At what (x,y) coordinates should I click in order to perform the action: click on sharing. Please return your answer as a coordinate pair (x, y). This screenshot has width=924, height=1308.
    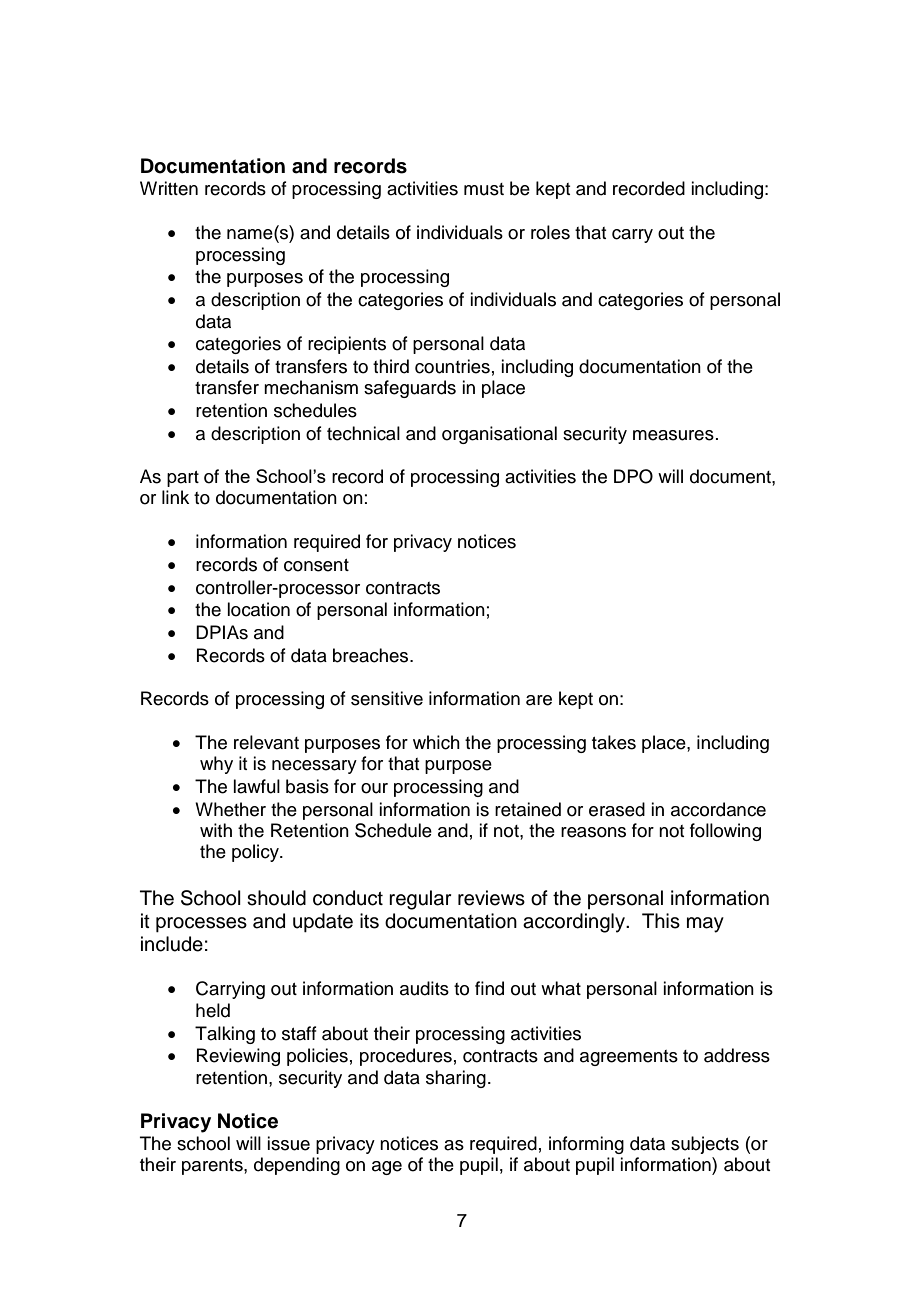
    Looking at the image, I should click on (456, 1079).
